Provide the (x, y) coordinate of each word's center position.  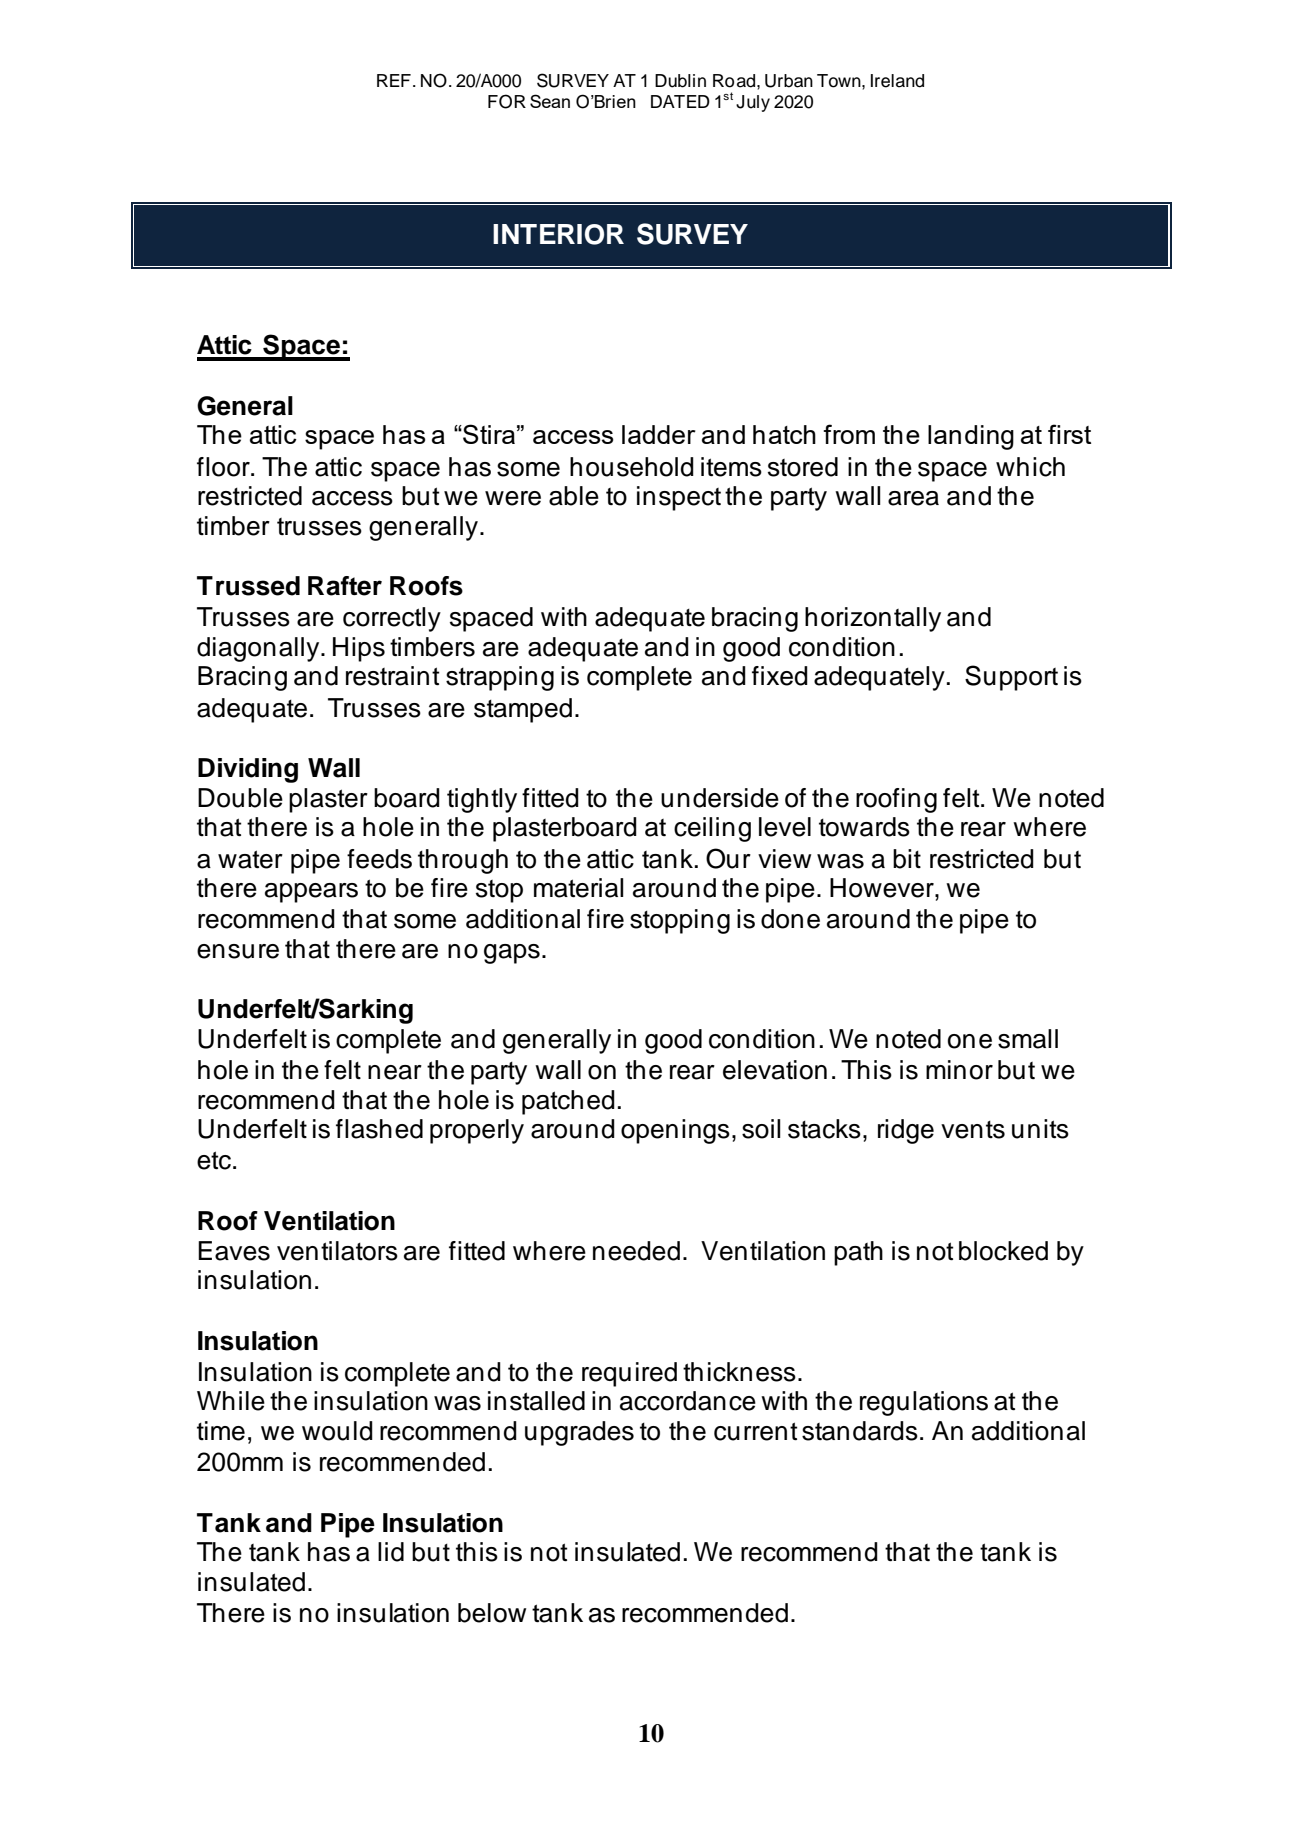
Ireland (897, 81)
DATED (680, 101)
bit (907, 859)
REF (394, 80)
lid (391, 1552)
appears (311, 893)
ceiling (712, 829)
